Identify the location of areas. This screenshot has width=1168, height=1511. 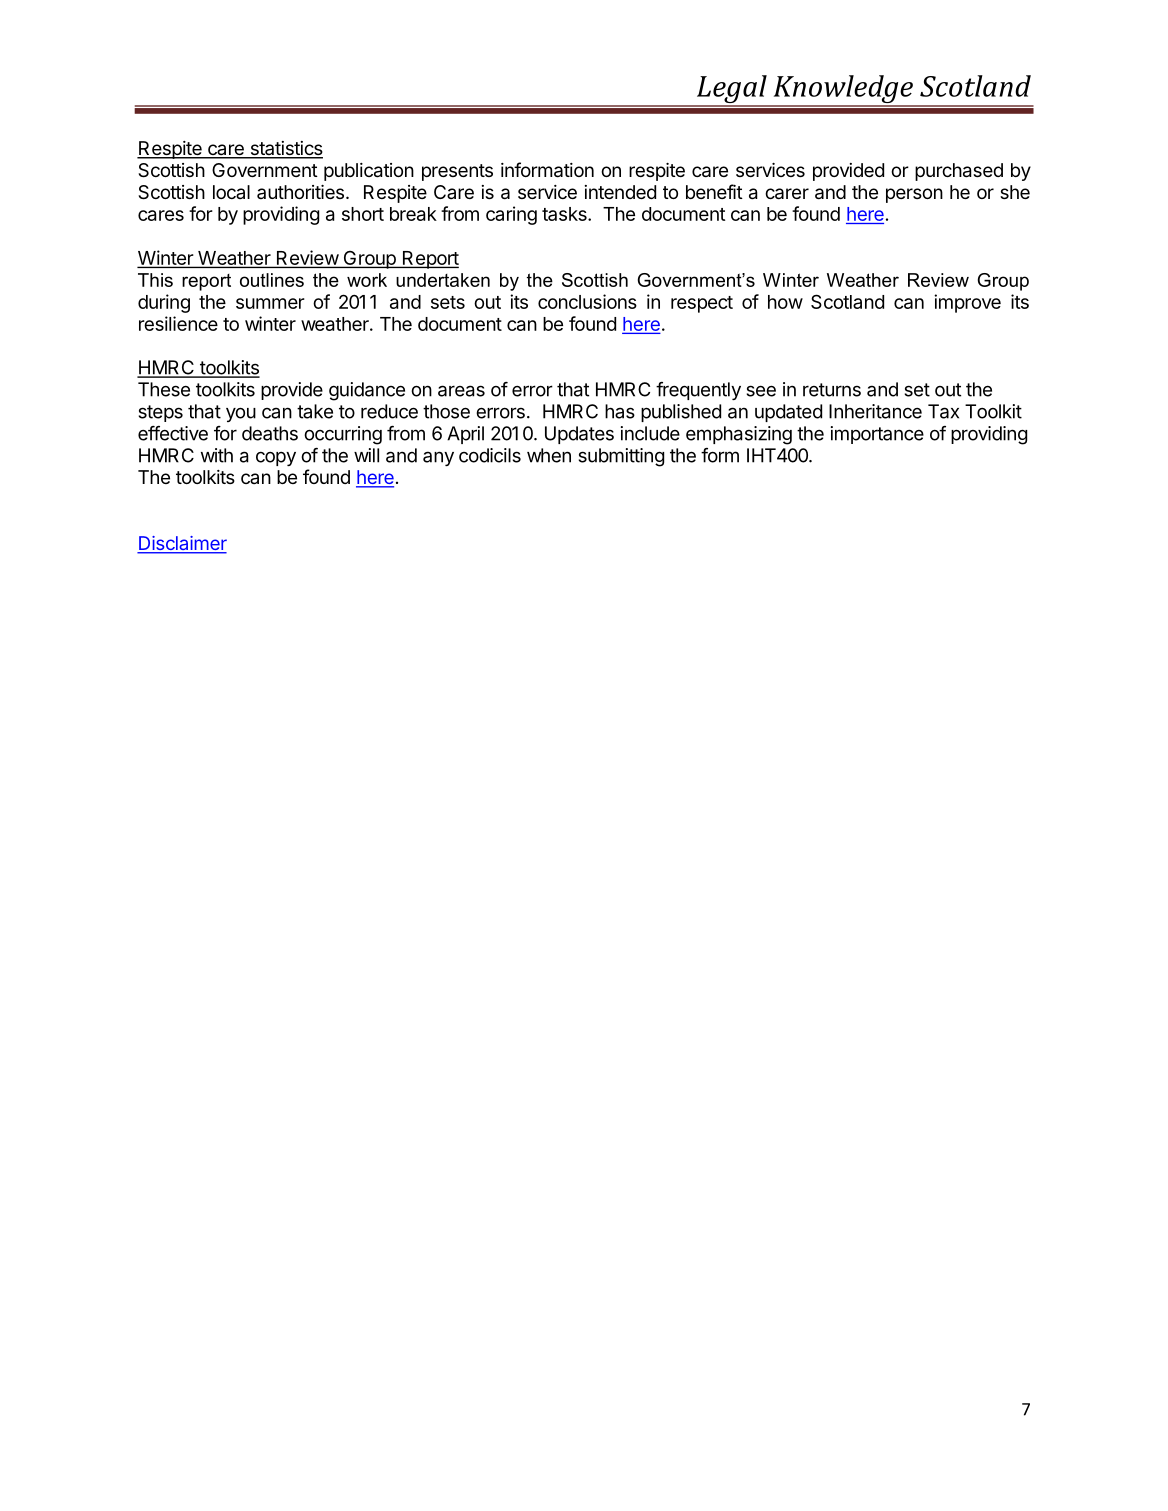
(461, 391).
